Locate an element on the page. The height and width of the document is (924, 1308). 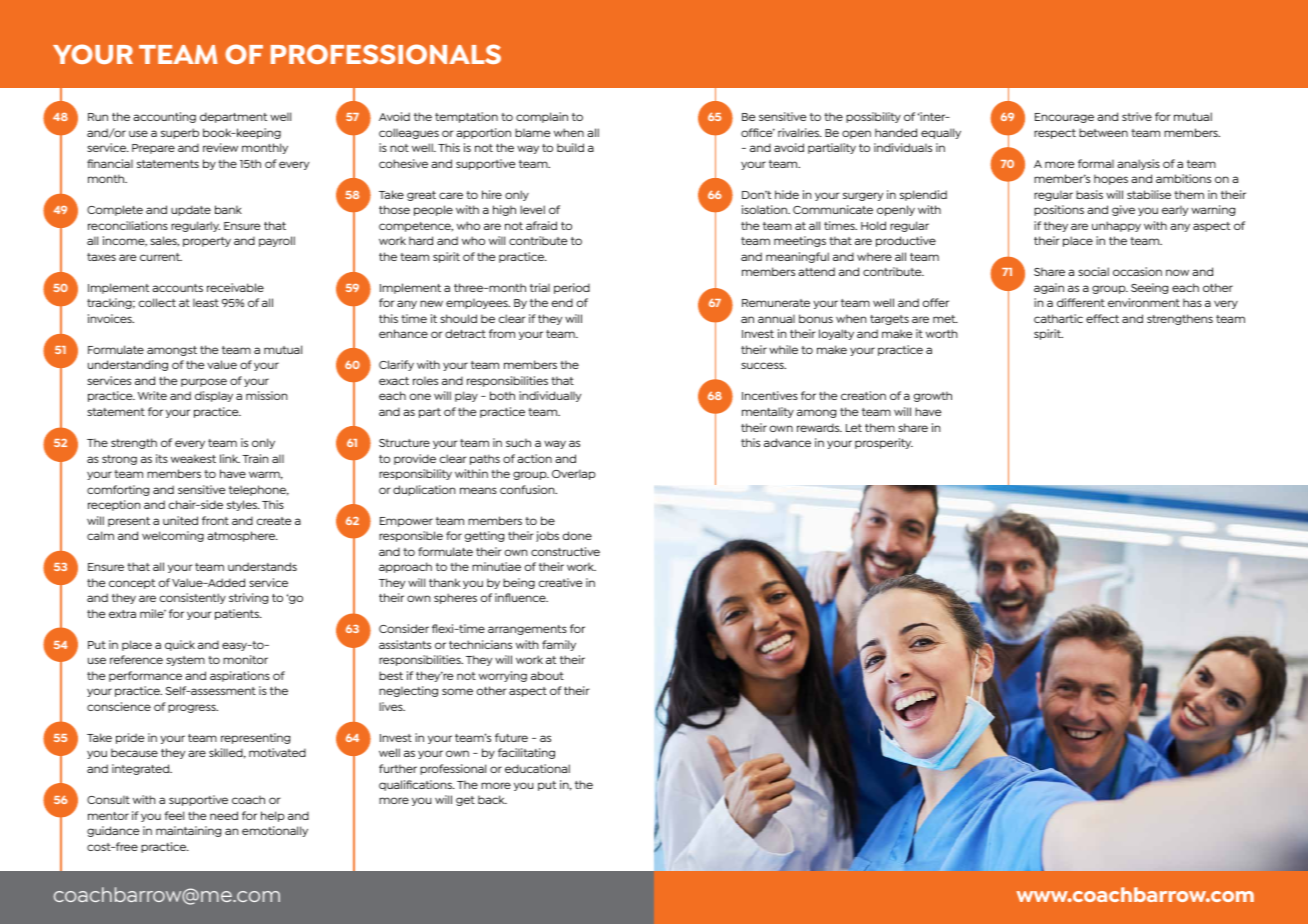
aspirations is located at coordinates (240, 676).
